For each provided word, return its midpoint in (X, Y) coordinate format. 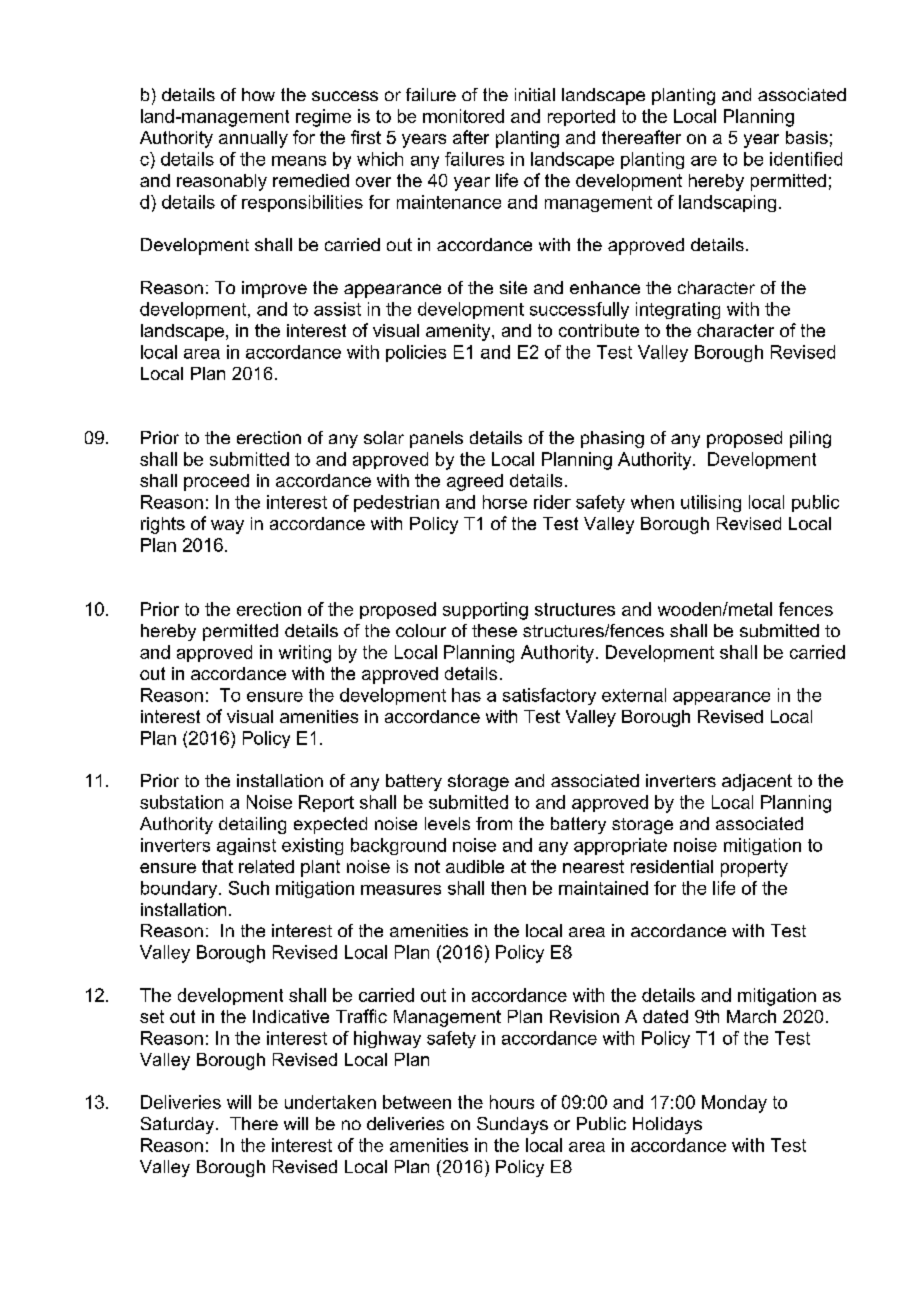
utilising (711, 503)
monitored (463, 116)
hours (512, 1102)
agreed (475, 482)
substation (181, 802)
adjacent (757, 782)
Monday (734, 1104)
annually (253, 139)
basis (807, 137)
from (494, 823)
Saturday (177, 1125)
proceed (216, 482)
